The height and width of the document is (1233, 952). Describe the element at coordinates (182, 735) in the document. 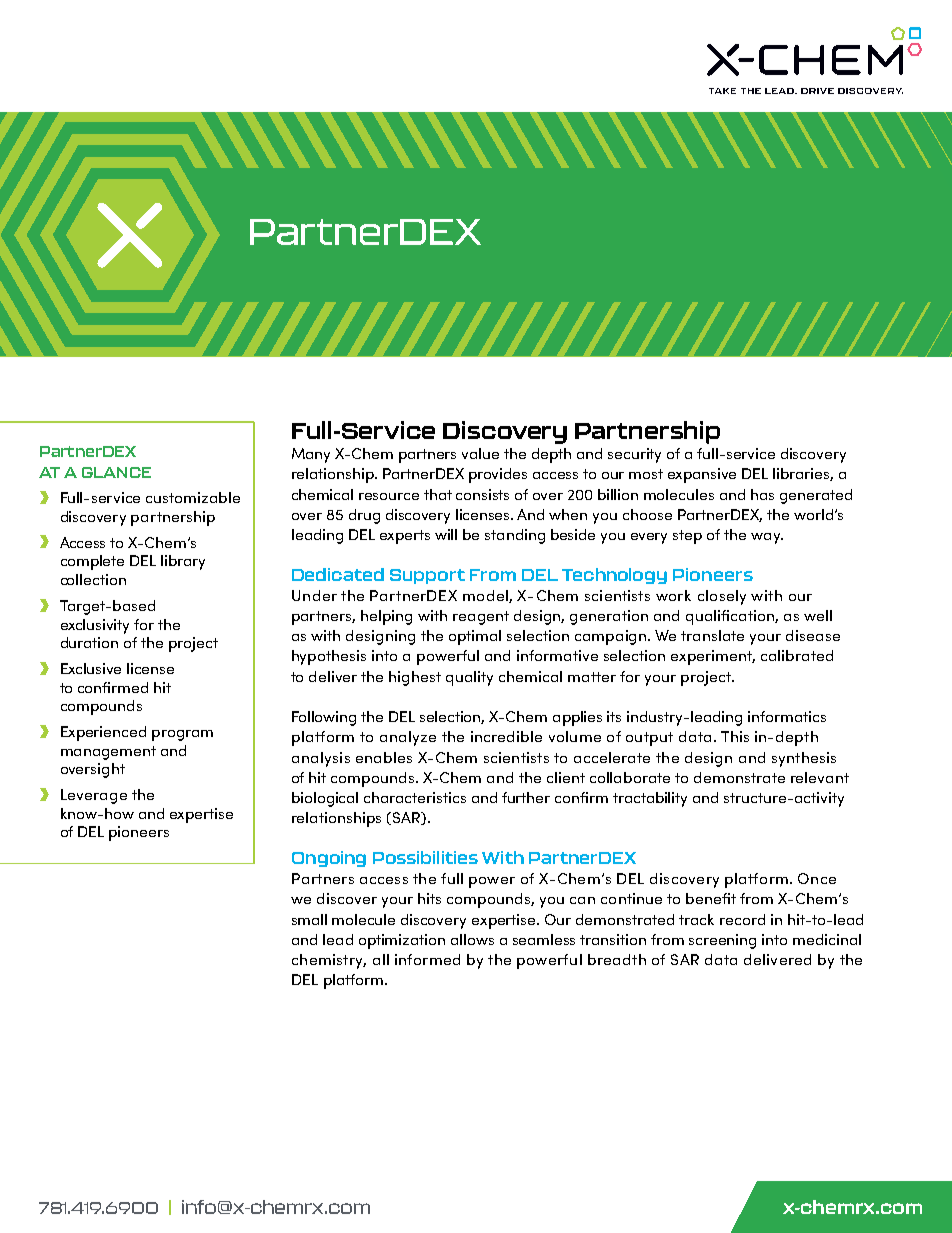

I see `program` at that location.
